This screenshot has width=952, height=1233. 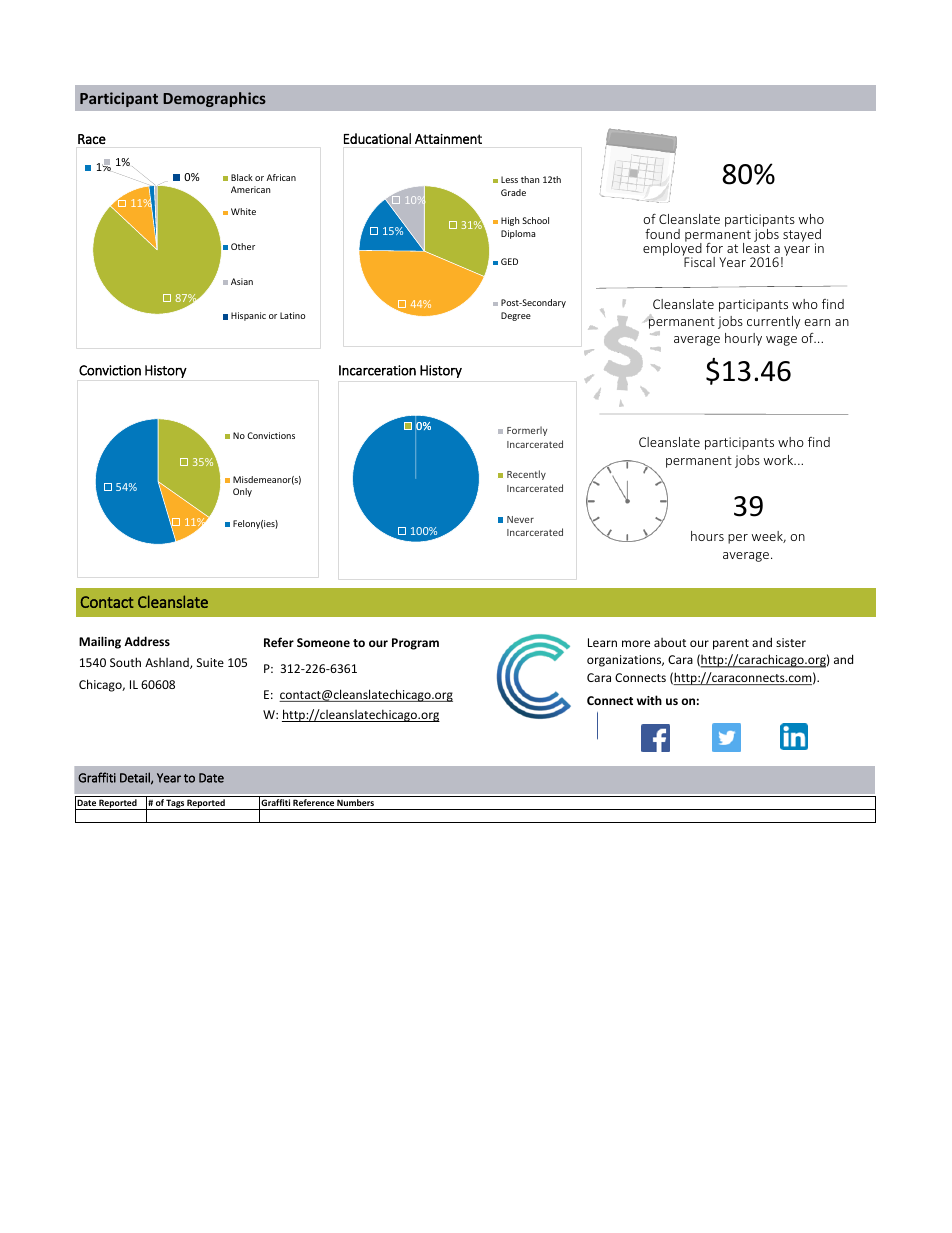 What do you see at coordinates (530, 179) in the screenshot?
I see `than` at bounding box center [530, 179].
